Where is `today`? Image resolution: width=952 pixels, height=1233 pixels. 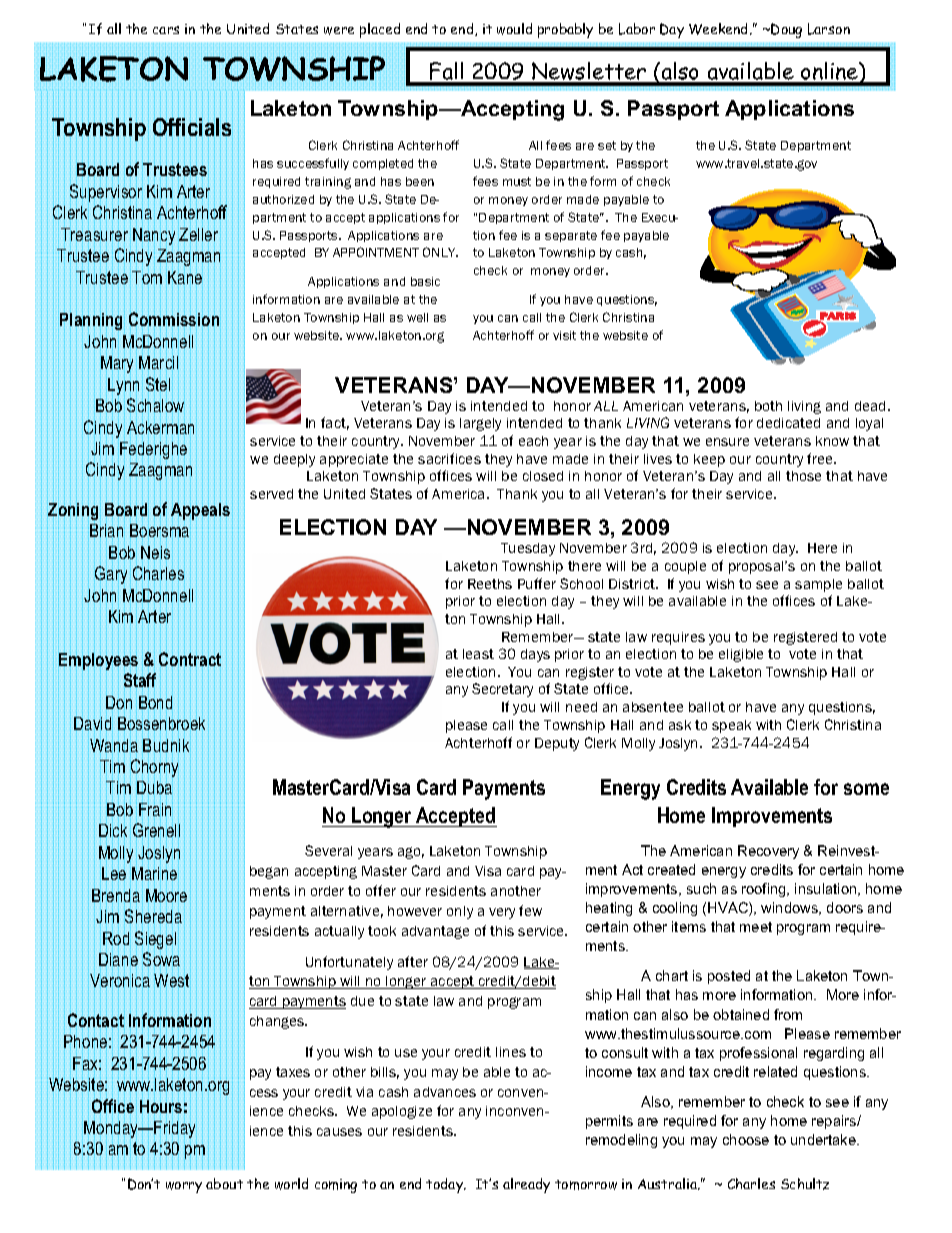 today is located at coordinates (446, 1185).
